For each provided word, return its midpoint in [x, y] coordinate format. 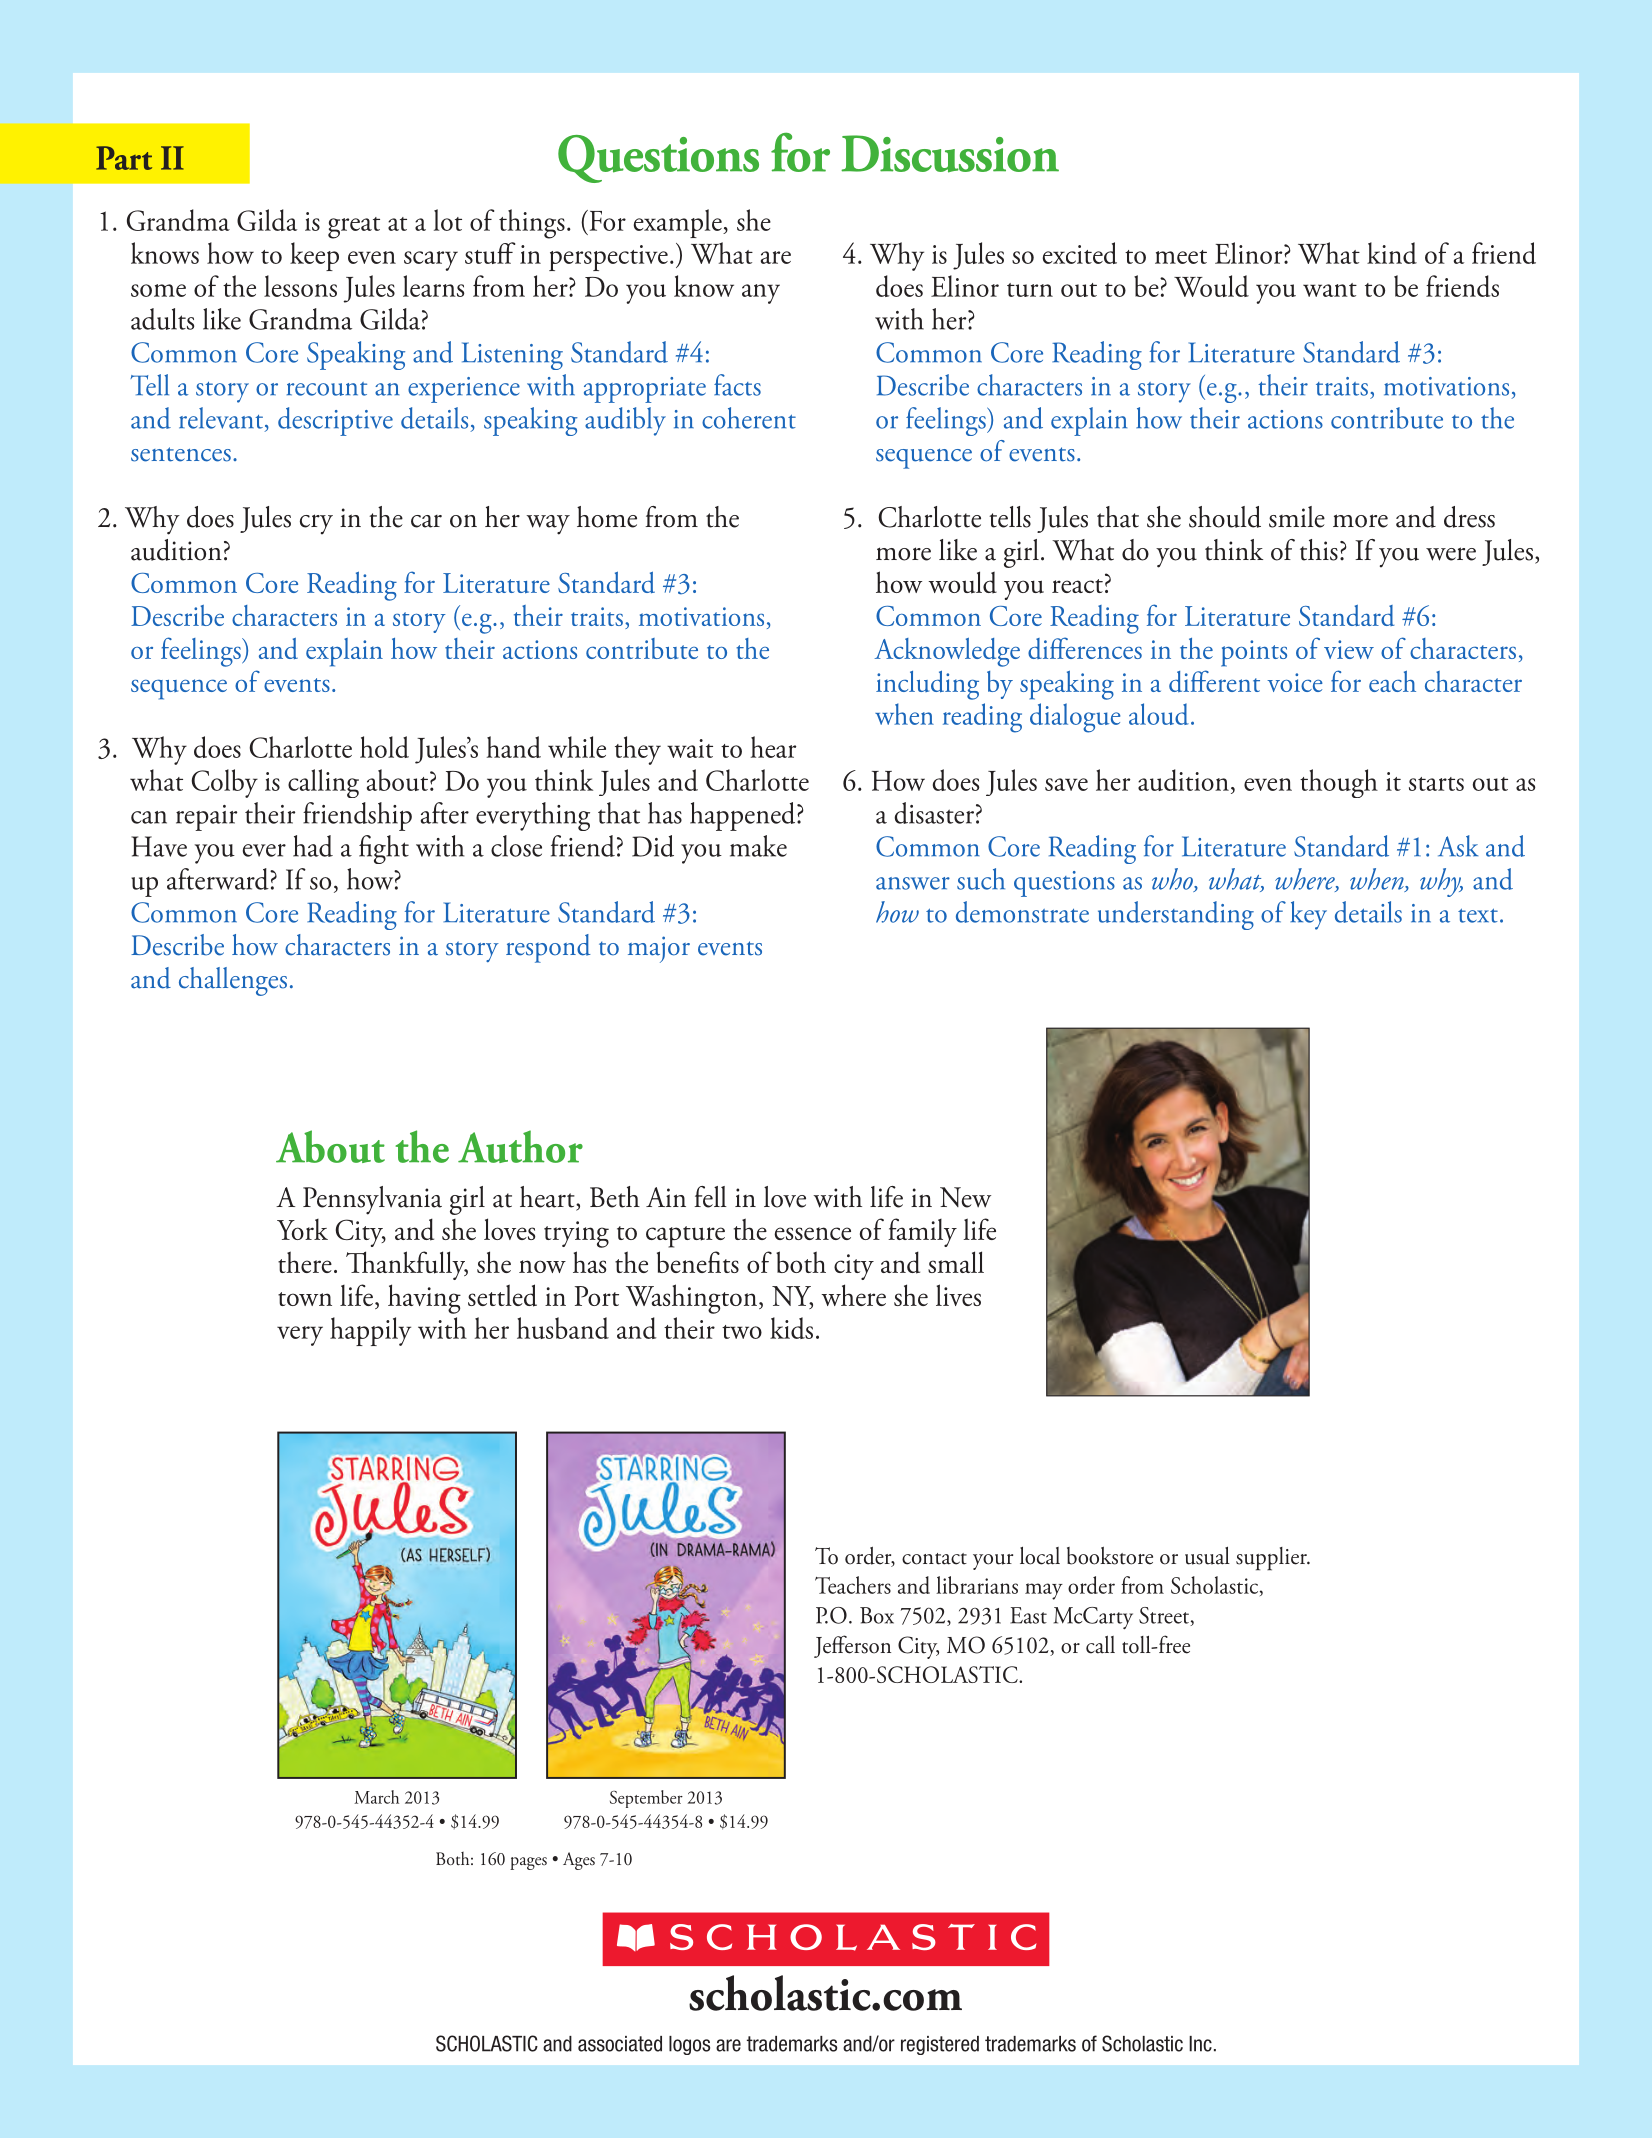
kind [1392, 253]
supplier [1272, 1559]
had [313, 846]
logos [689, 2045]
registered [940, 2045]
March [376, 1797]
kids [791, 1328]
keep [314, 256]
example [679, 223]
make [758, 846]
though [1339, 783]
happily [370, 1331]
